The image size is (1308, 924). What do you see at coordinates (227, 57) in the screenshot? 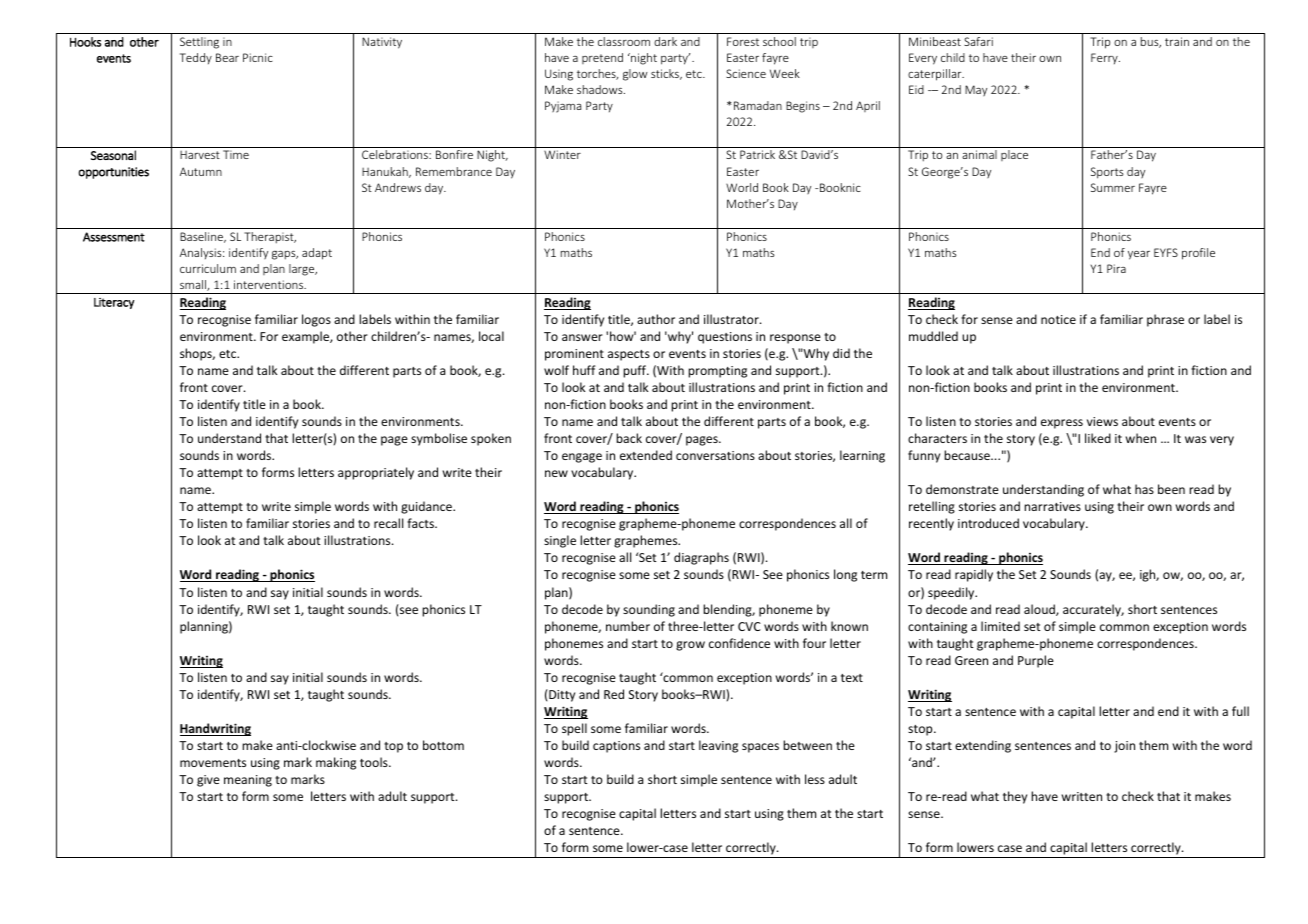
I see `Bear` at bounding box center [227, 57].
